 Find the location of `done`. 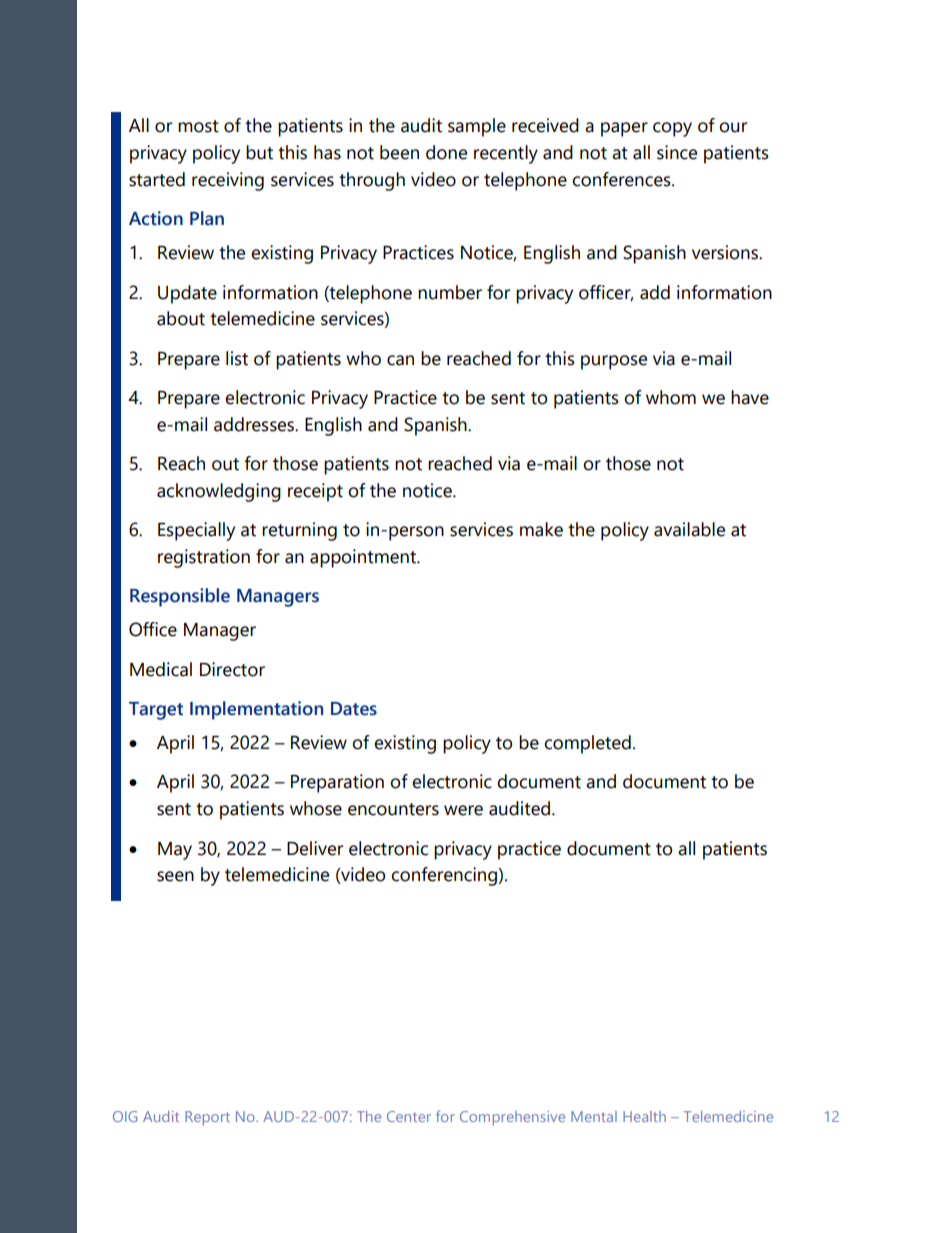

done is located at coordinates (446, 152).
